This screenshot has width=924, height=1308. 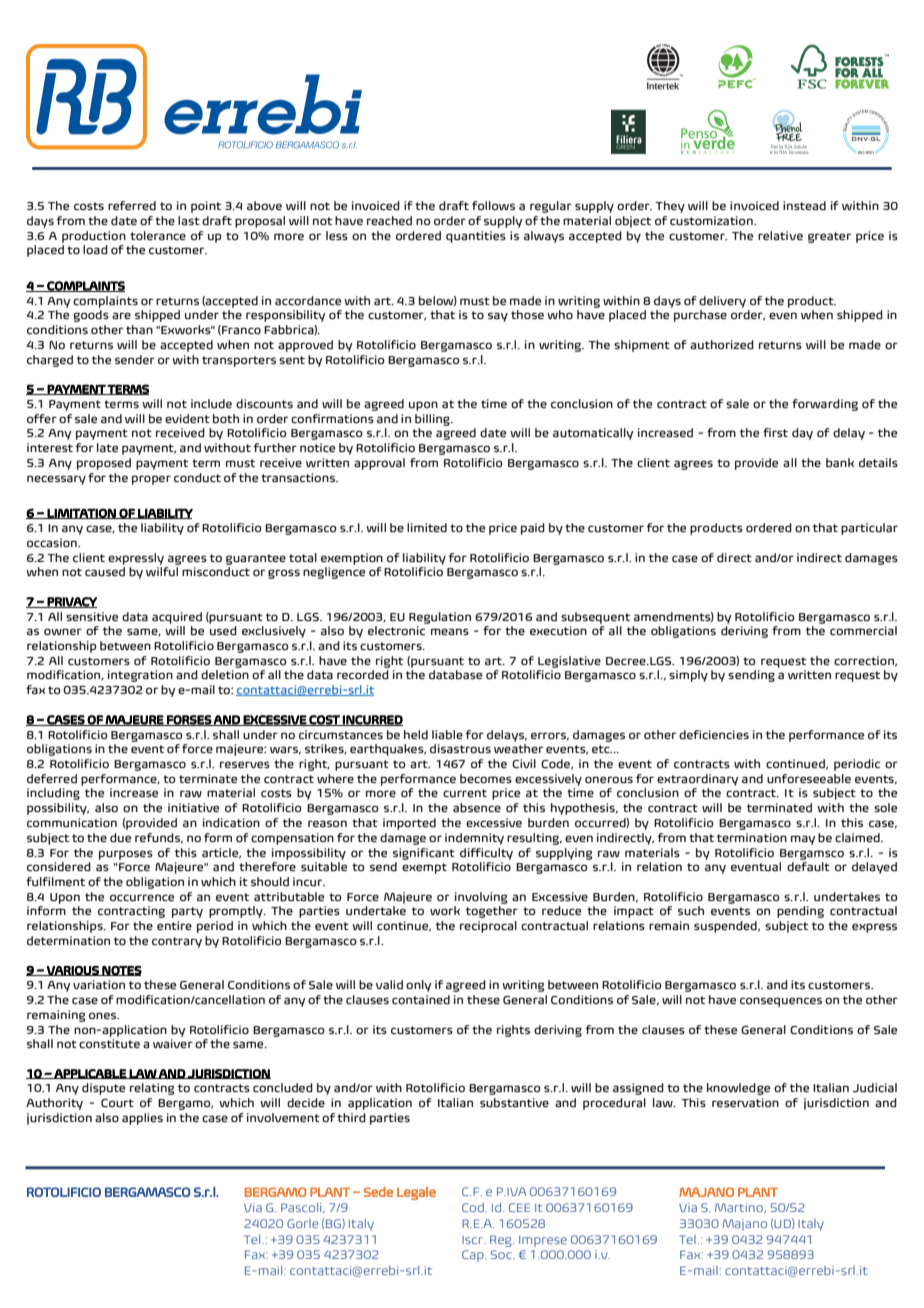 What do you see at coordinates (869, 529) in the screenshot?
I see `particular` at bounding box center [869, 529].
